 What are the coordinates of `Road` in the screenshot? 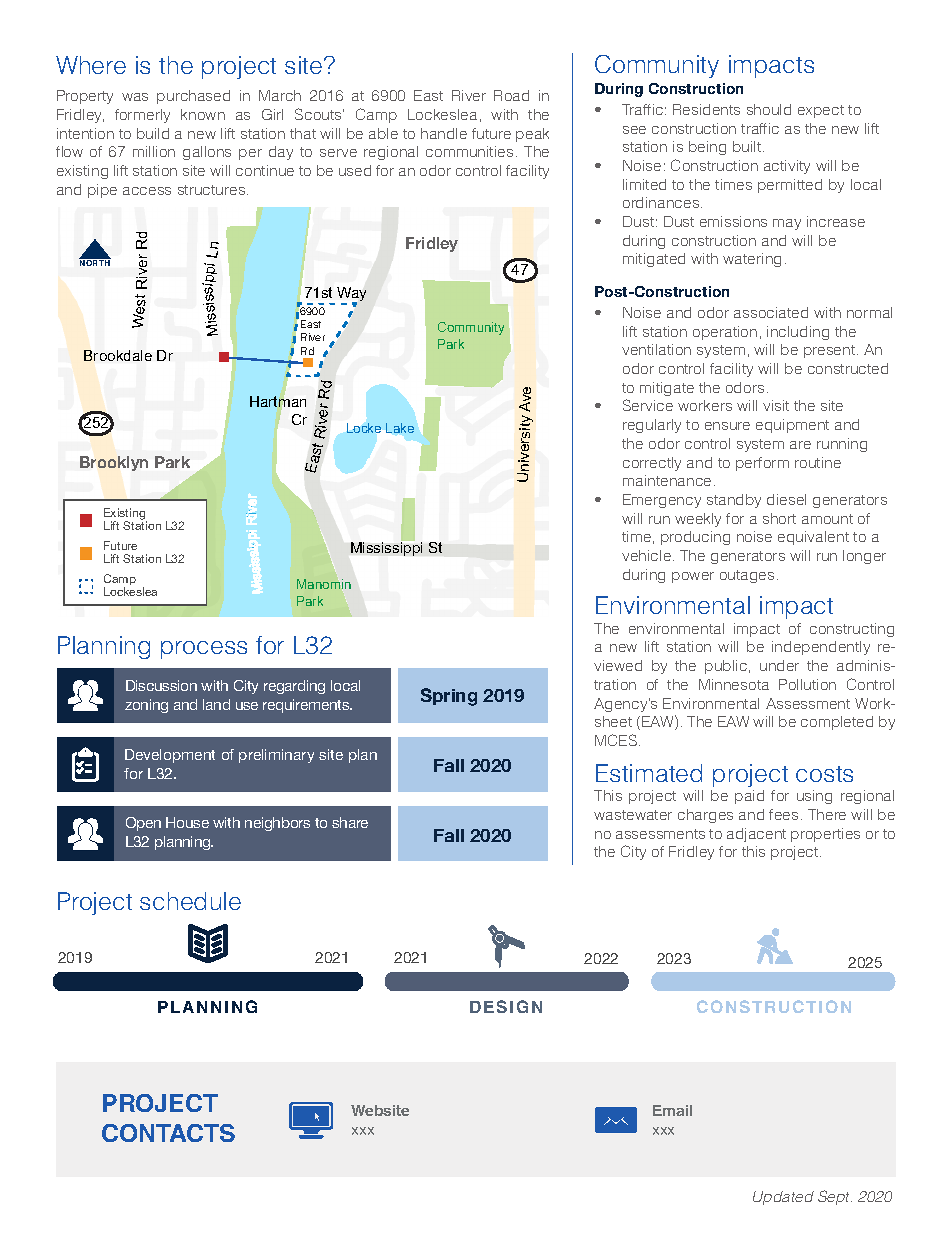 It's located at (511, 95).
